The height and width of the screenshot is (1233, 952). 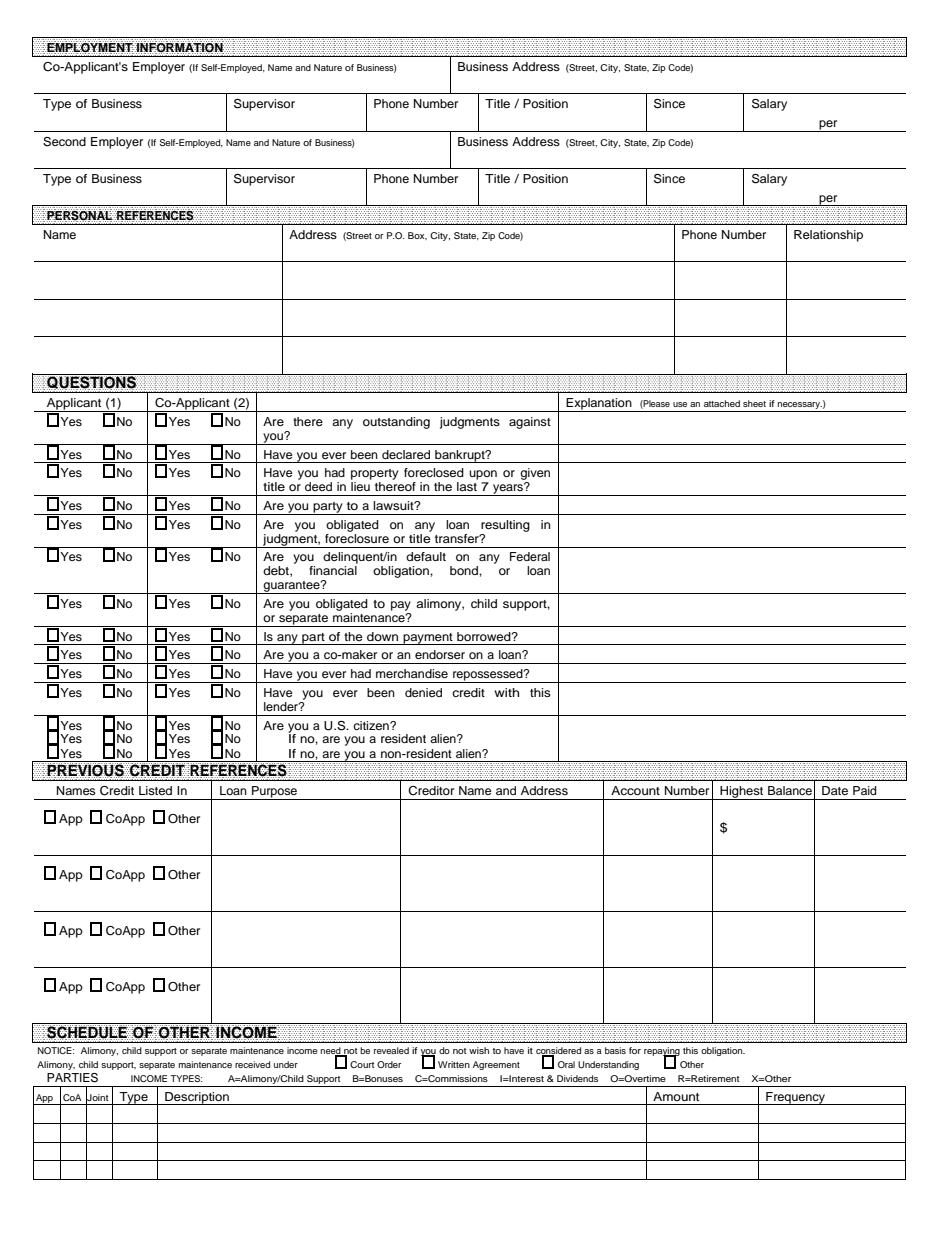 What do you see at coordinates (428, 639) in the screenshot?
I see `payment` at bounding box center [428, 639].
